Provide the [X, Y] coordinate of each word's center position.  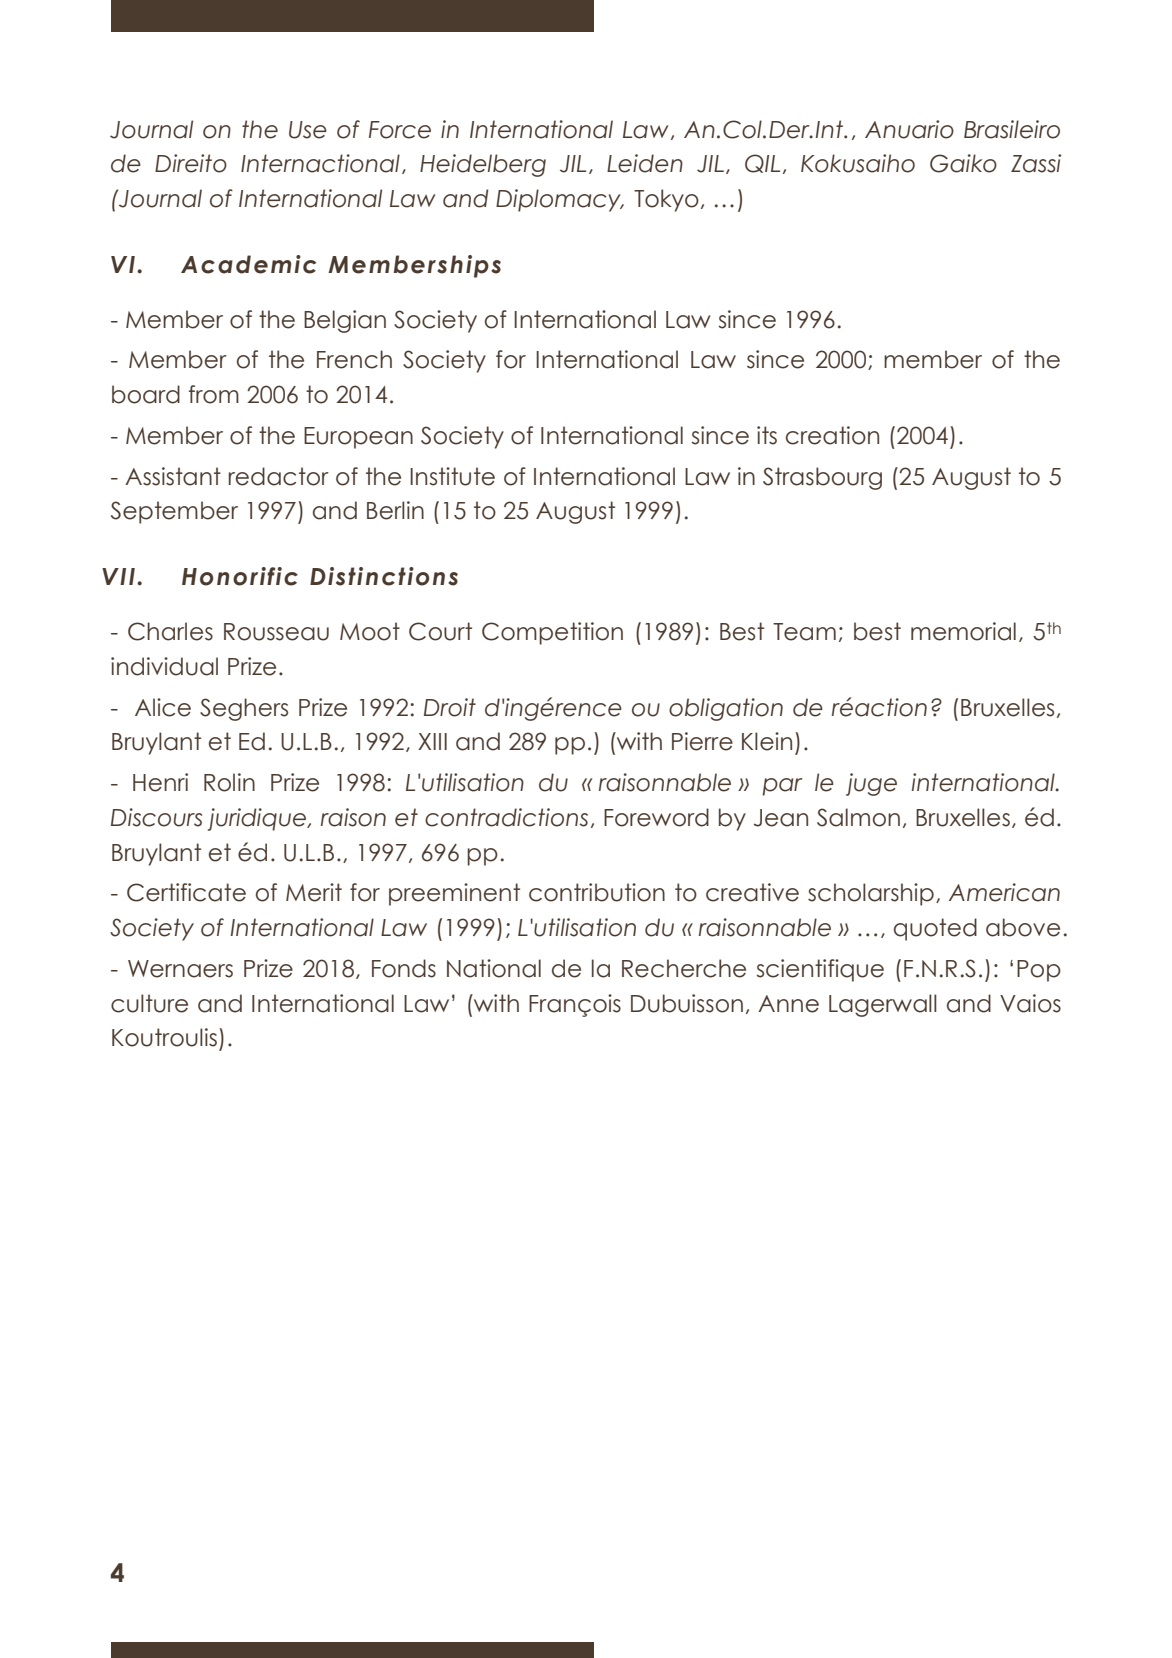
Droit [450, 707]
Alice [163, 707]
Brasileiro [1012, 129]
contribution [597, 892]
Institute [452, 476]
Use [308, 130]
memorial [963, 631]
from [214, 394]
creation [832, 435]
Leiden [645, 163]
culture [149, 1003]
